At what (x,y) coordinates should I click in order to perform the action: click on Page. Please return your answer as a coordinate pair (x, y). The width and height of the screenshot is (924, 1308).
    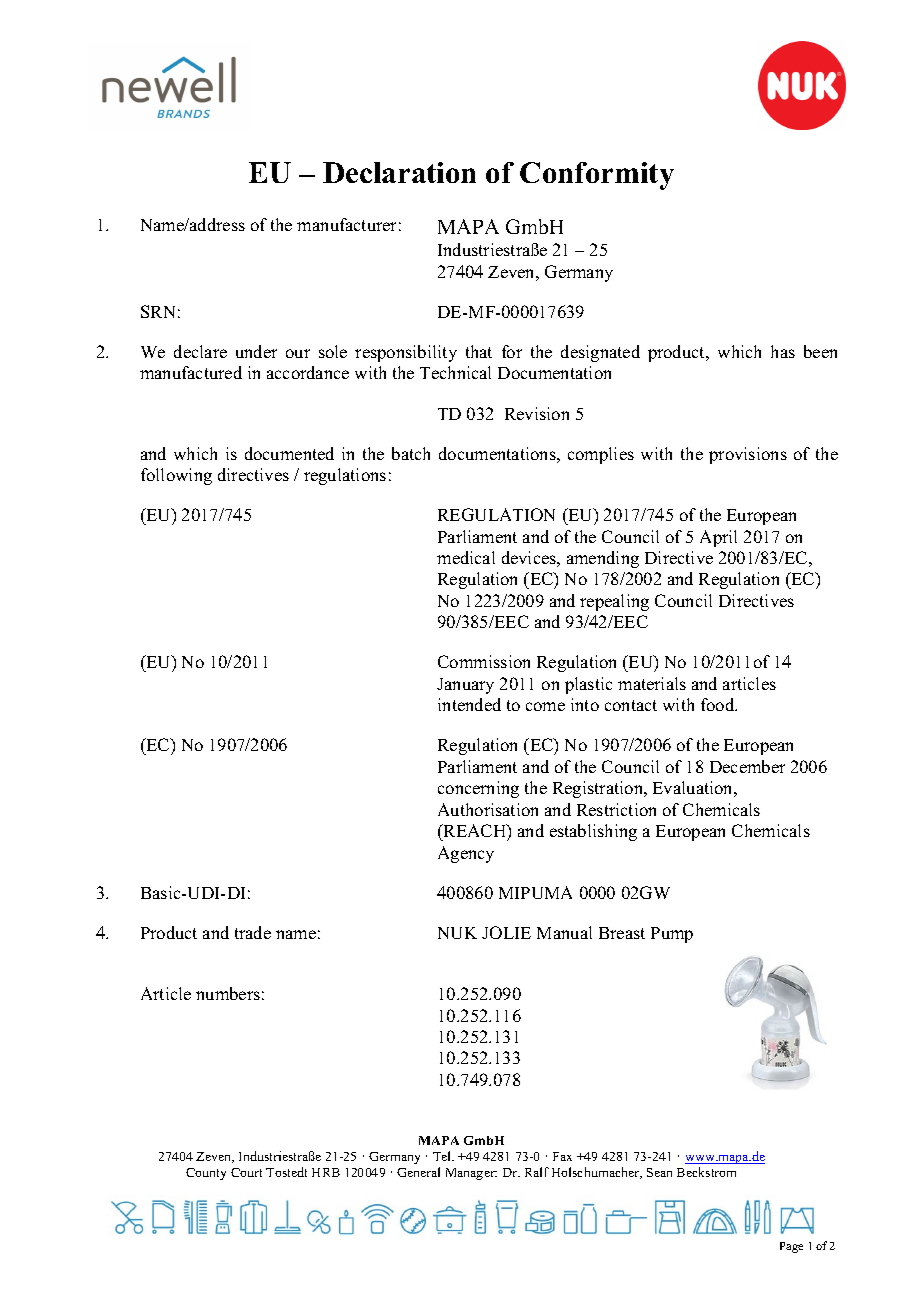
    Looking at the image, I should click on (791, 1247).
